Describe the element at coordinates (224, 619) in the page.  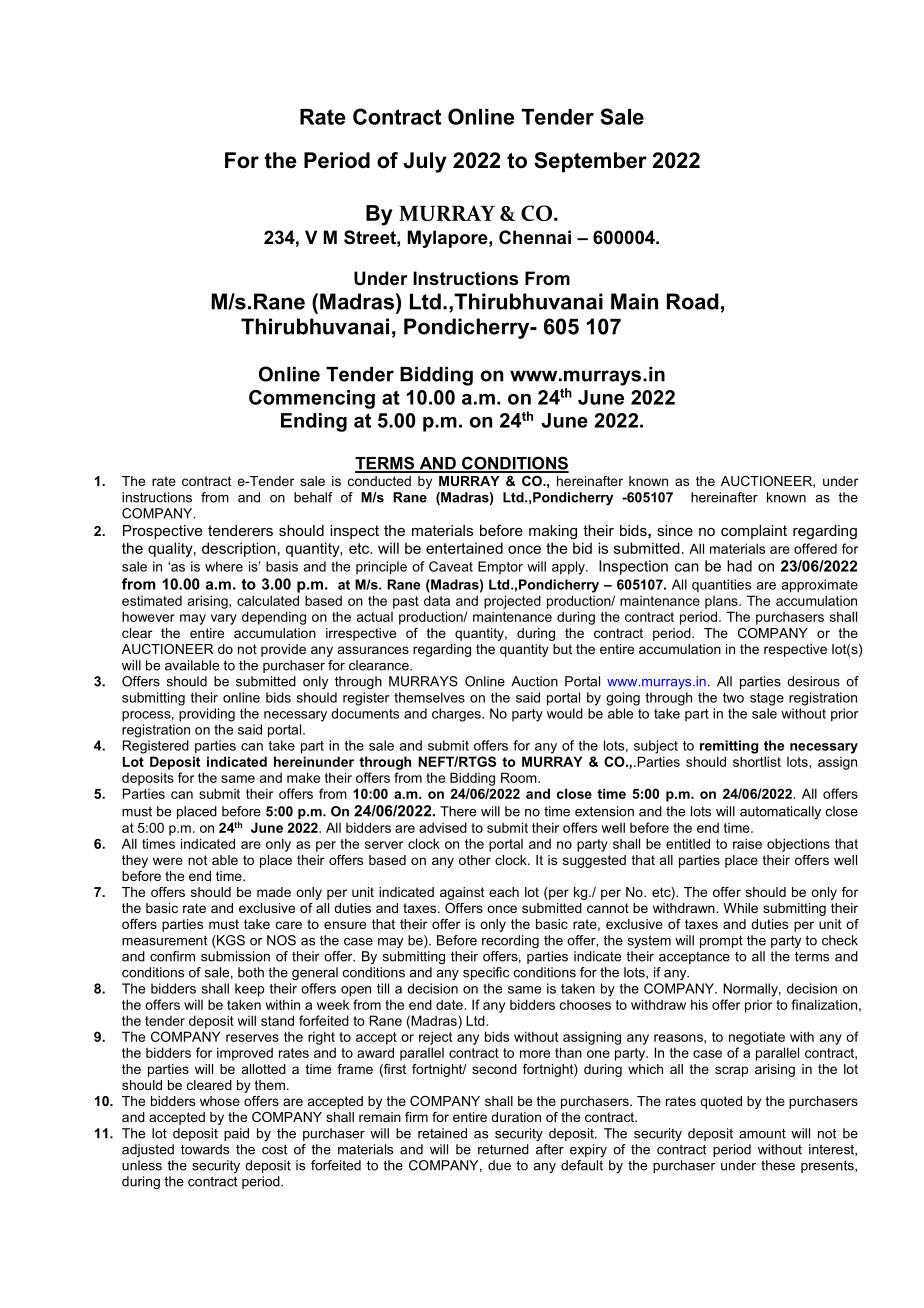
I see `vary` at that location.
